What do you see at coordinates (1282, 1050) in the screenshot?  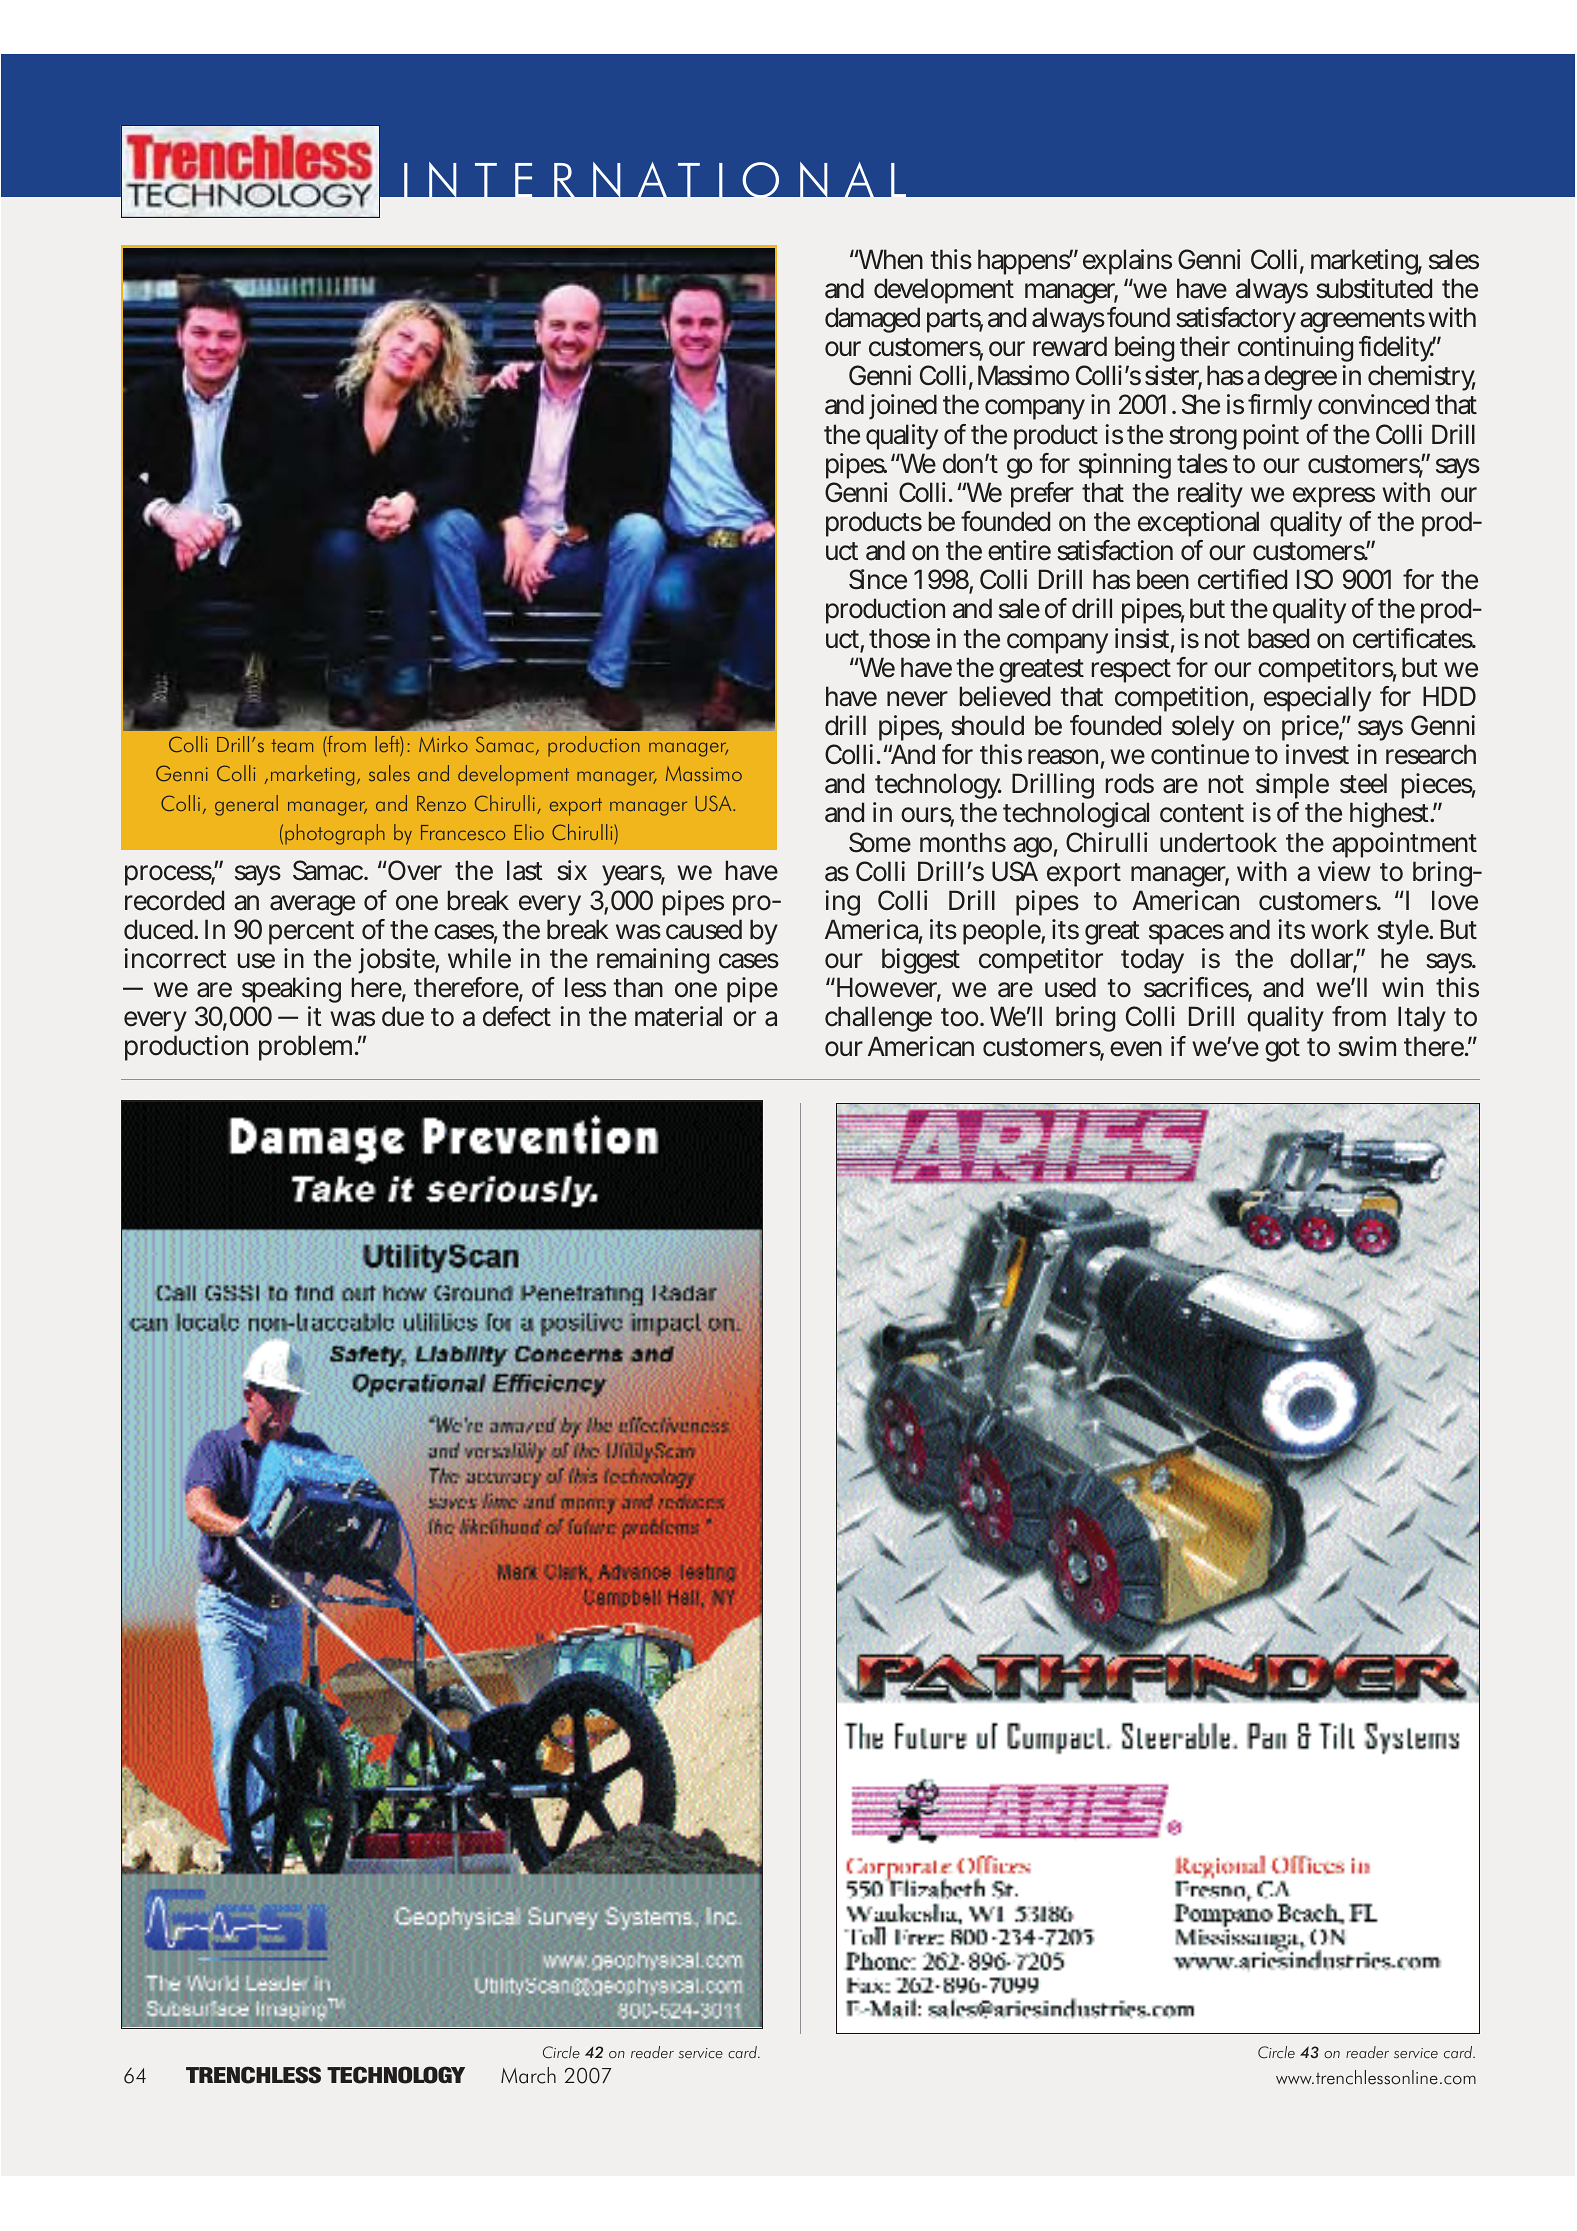 I see `got` at bounding box center [1282, 1050].
